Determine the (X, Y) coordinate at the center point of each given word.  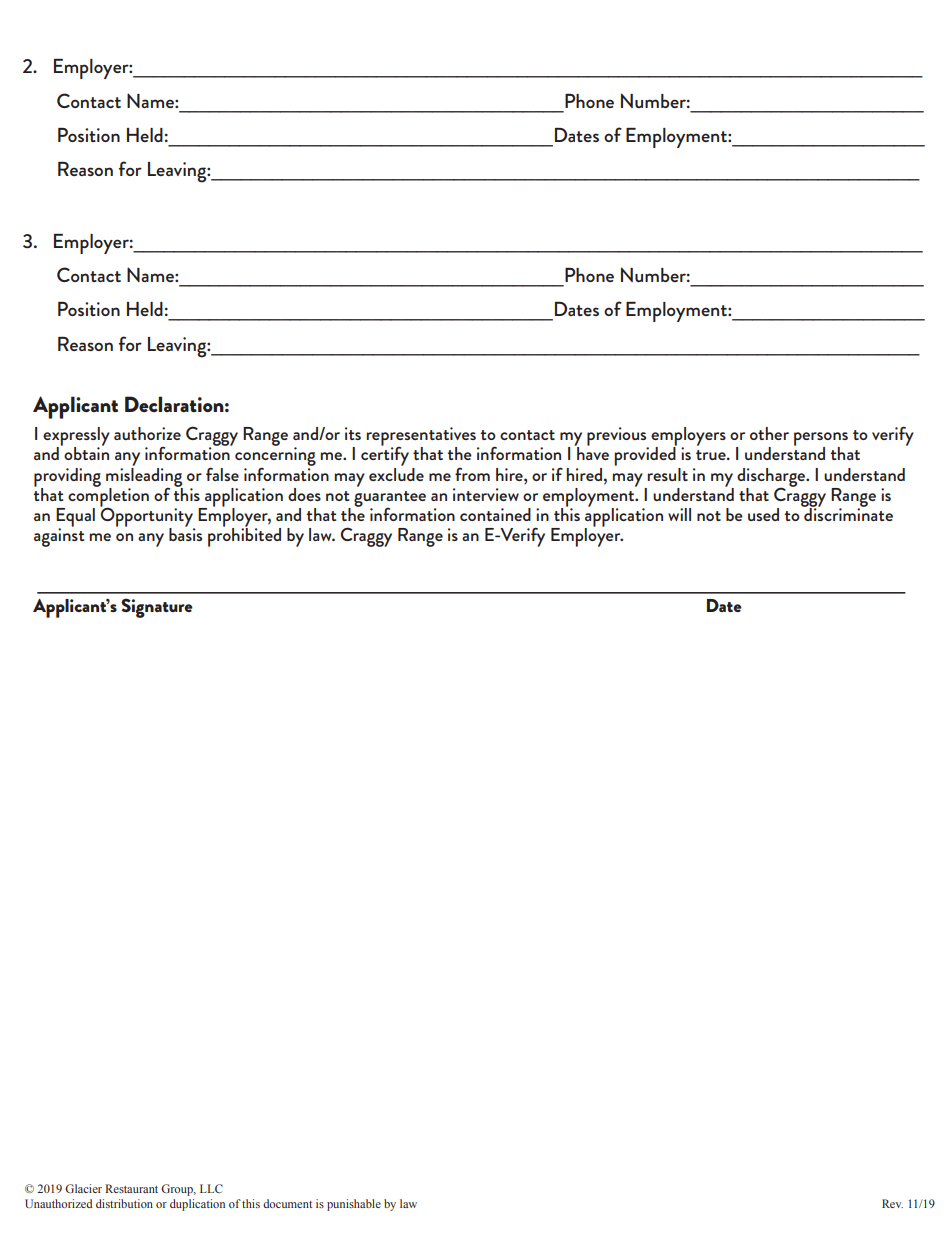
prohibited (244, 536)
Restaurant (131, 1188)
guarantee (390, 500)
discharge (772, 478)
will (679, 514)
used (763, 514)
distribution (124, 1203)
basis (185, 533)
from (472, 474)
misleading (144, 477)
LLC (211, 1188)
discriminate (847, 513)
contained (495, 514)
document (287, 1203)
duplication (197, 1205)
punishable (354, 1205)
